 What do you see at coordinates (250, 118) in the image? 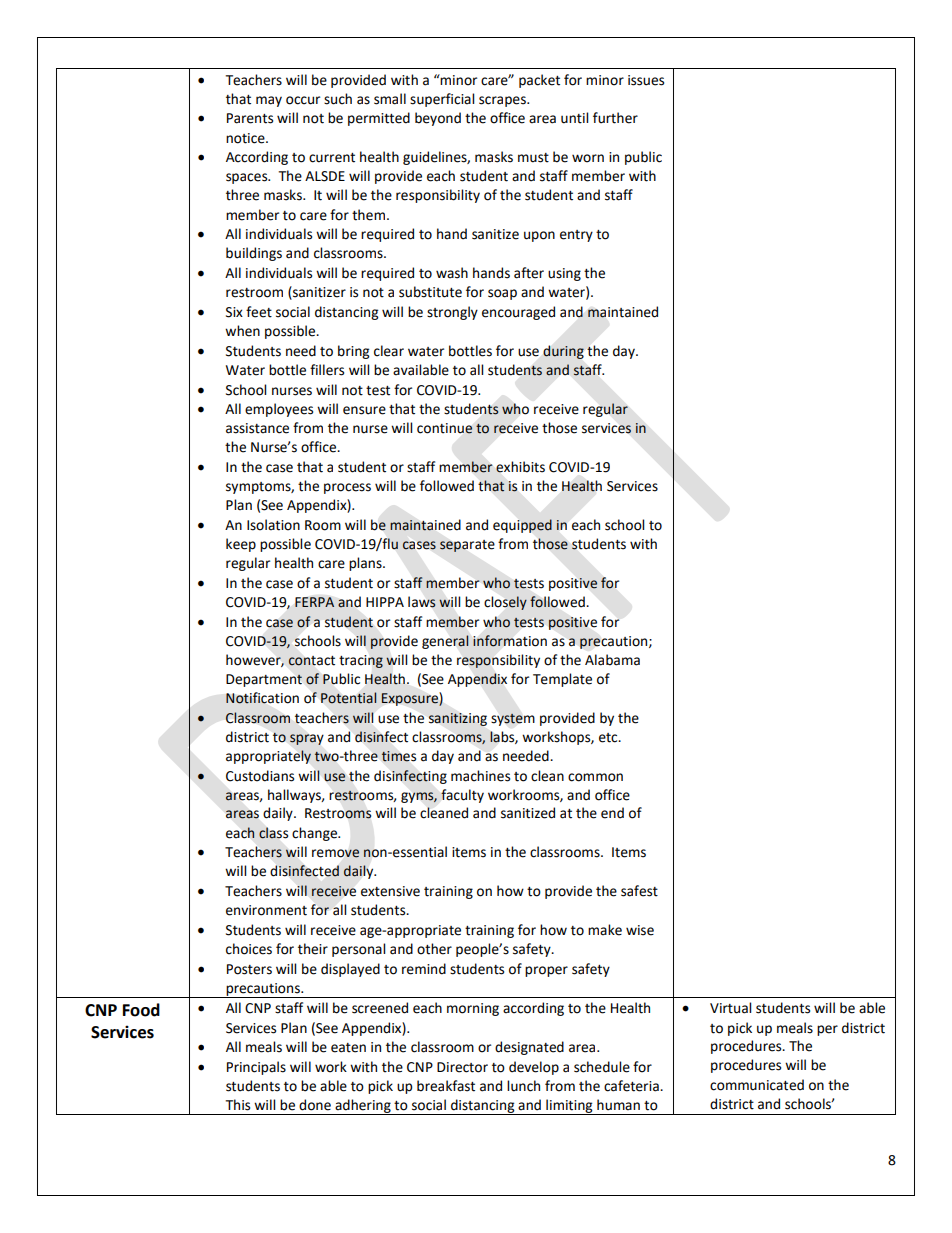
I see `Parents` at bounding box center [250, 118].
